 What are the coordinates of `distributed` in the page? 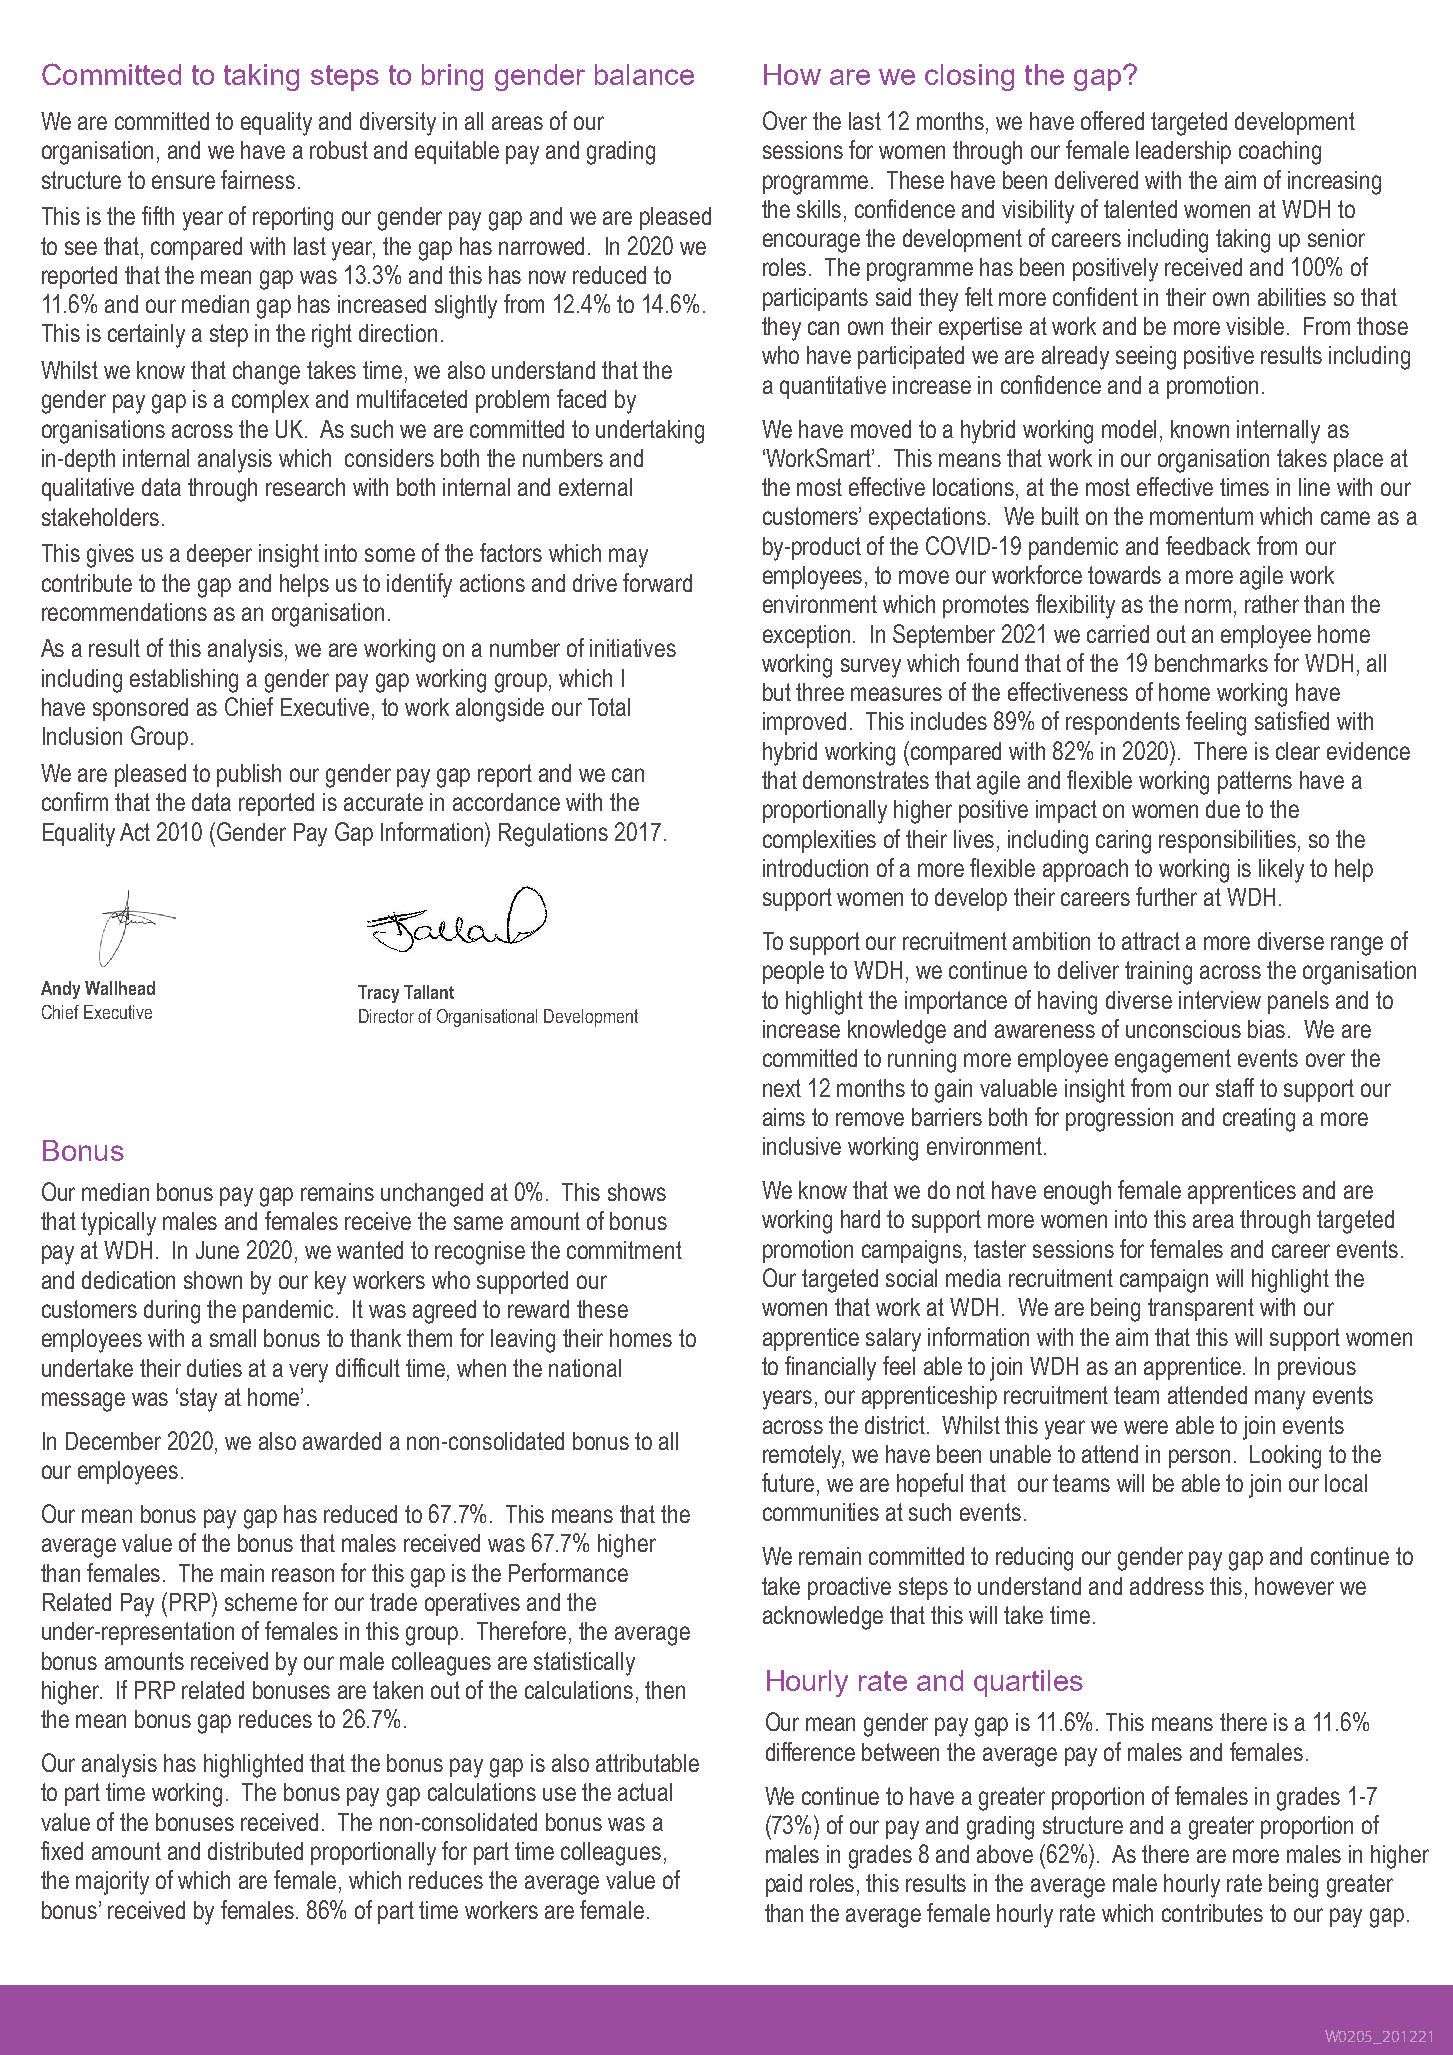 It's located at (255, 1851).
